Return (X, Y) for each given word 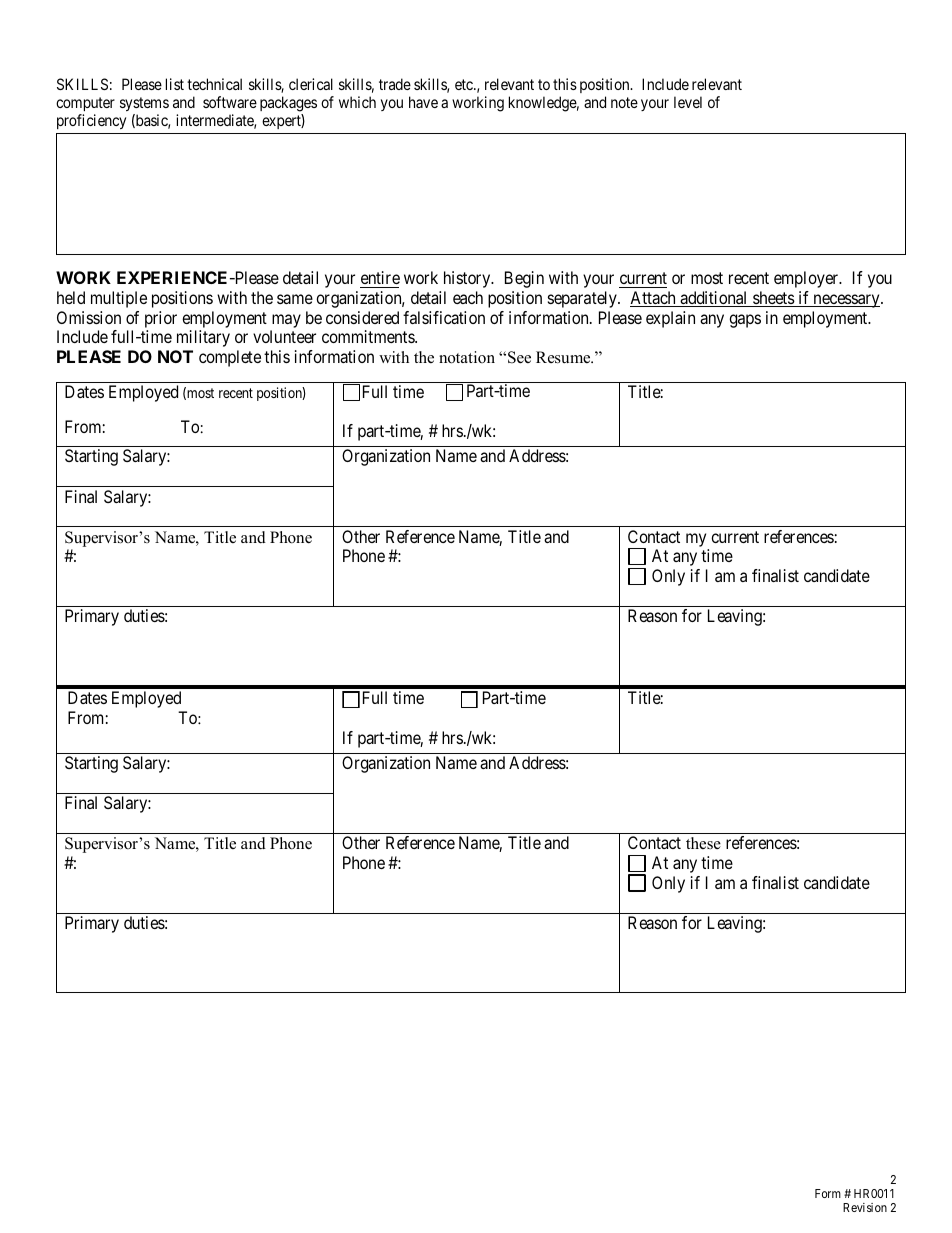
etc (465, 84)
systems (144, 104)
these (703, 843)
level (688, 102)
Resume (564, 357)
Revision (865, 1207)
